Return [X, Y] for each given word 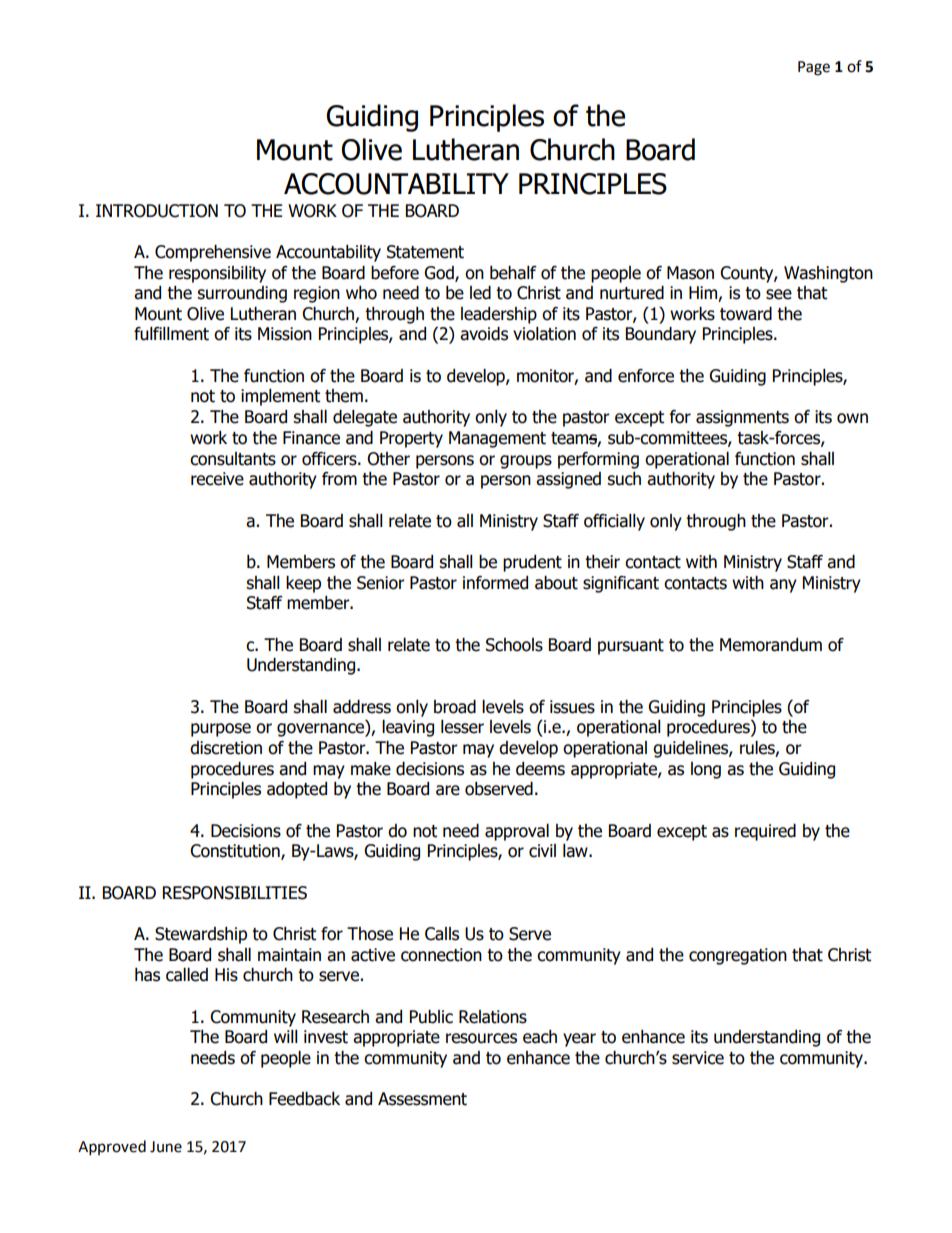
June [166, 1147]
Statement [425, 252]
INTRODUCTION [157, 211]
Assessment [422, 1099]
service [698, 1058]
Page [814, 68]
